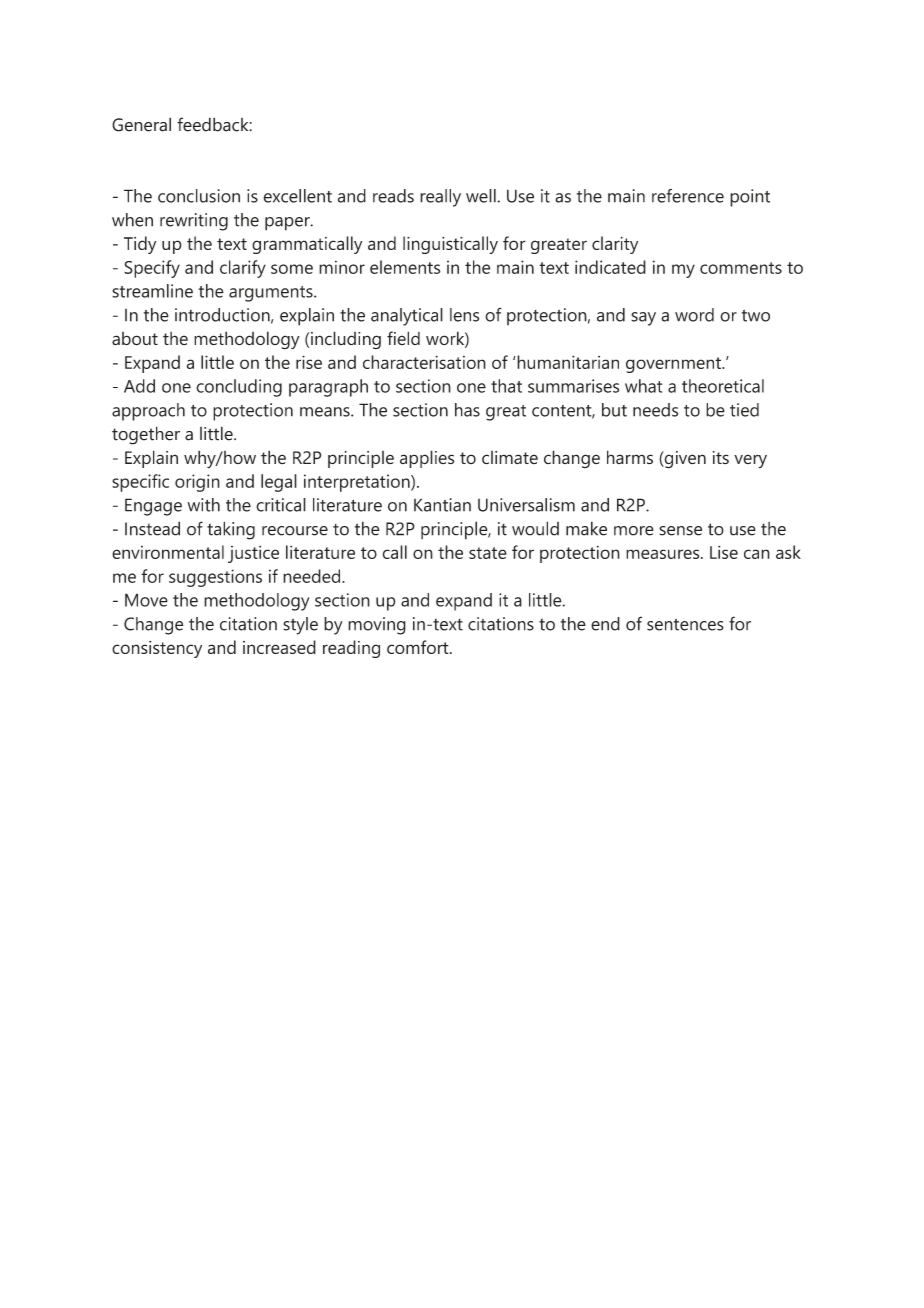 The image size is (924, 1308). What do you see at coordinates (482, 196) in the page?
I see `well` at bounding box center [482, 196].
